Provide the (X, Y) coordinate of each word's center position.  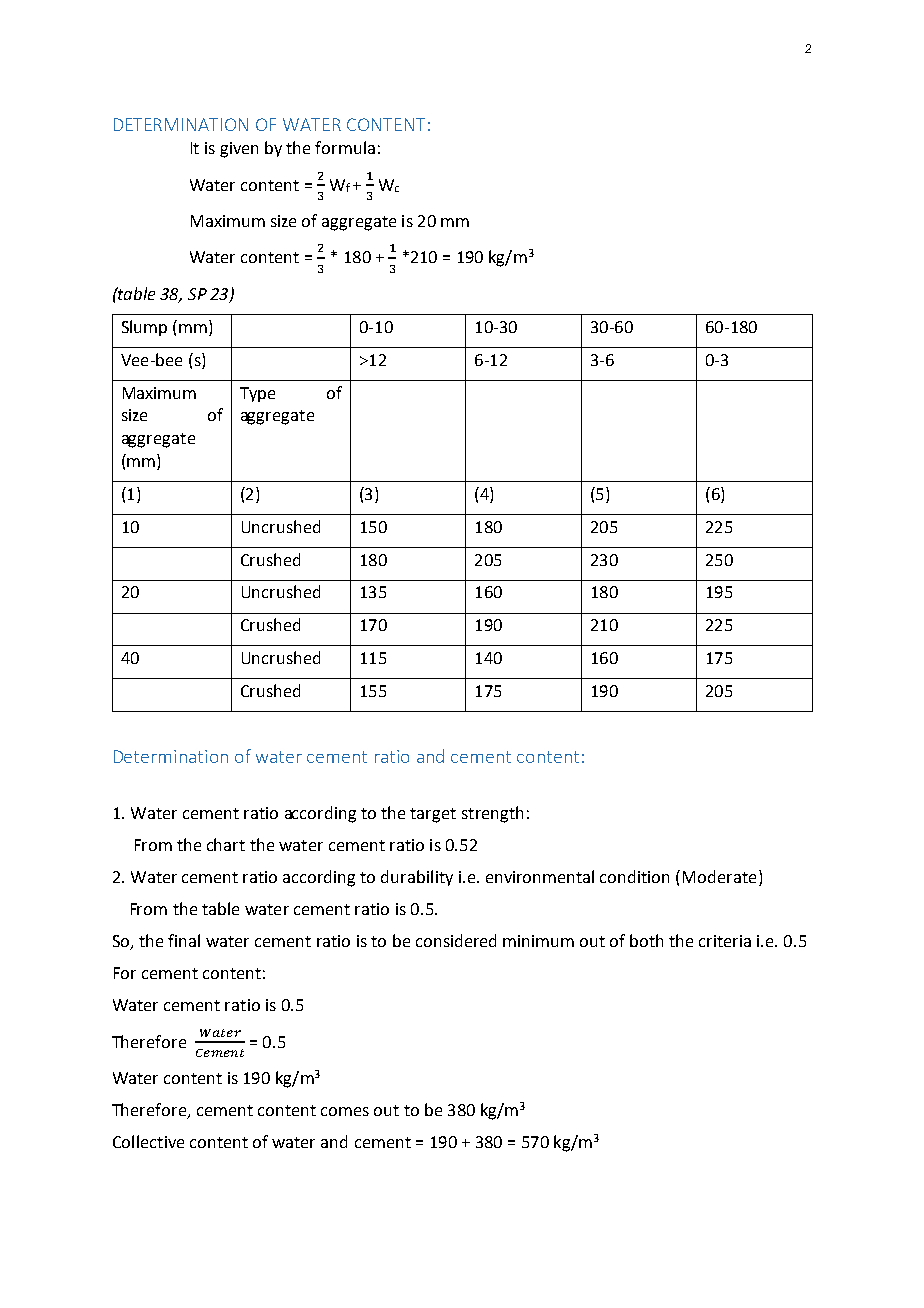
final (184, 940)
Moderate (719, 876)
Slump (144, 328)
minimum (538, 941)
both (646, 940)
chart (226, 844)
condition (634, 876)
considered (456, 940)
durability (417, 878)
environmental (540, 876)
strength (492, 814)
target (433, 815)
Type (257, 394)
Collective (148, 1141)
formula (345, 147)
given (239, 150)
